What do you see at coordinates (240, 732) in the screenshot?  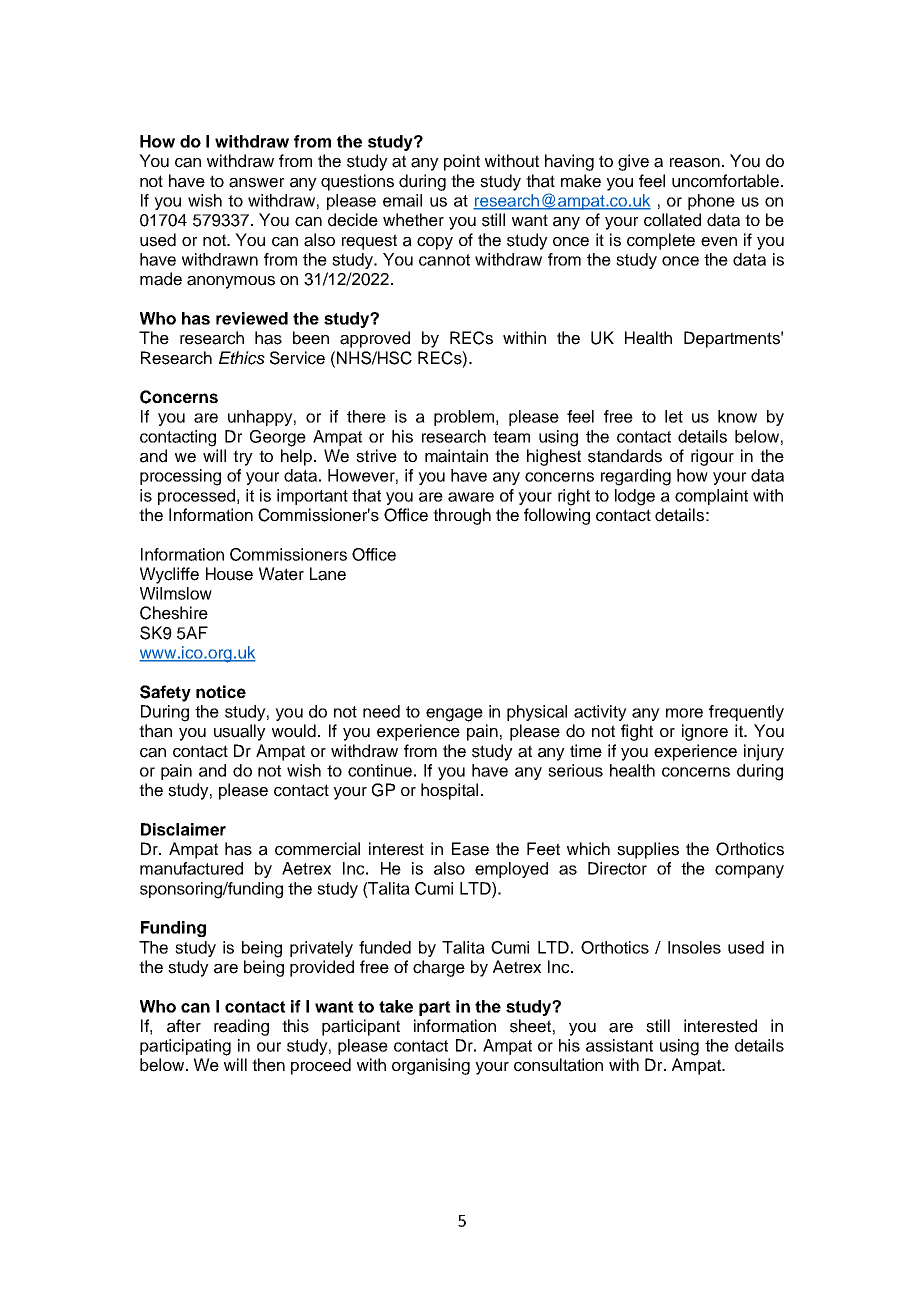 I see `usually` at bounding box center [240, 732].
